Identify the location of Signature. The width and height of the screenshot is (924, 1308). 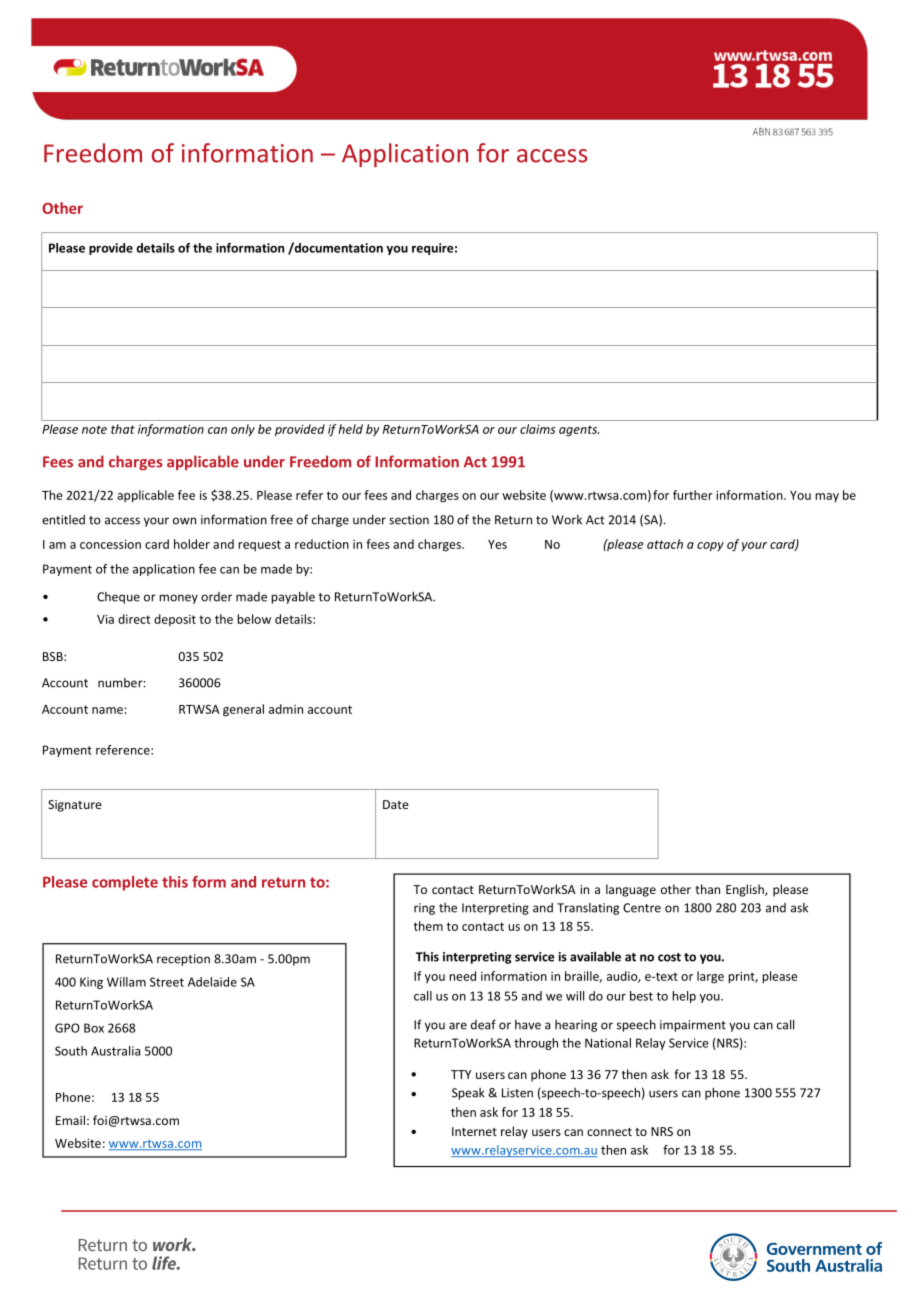
(75, 806).
